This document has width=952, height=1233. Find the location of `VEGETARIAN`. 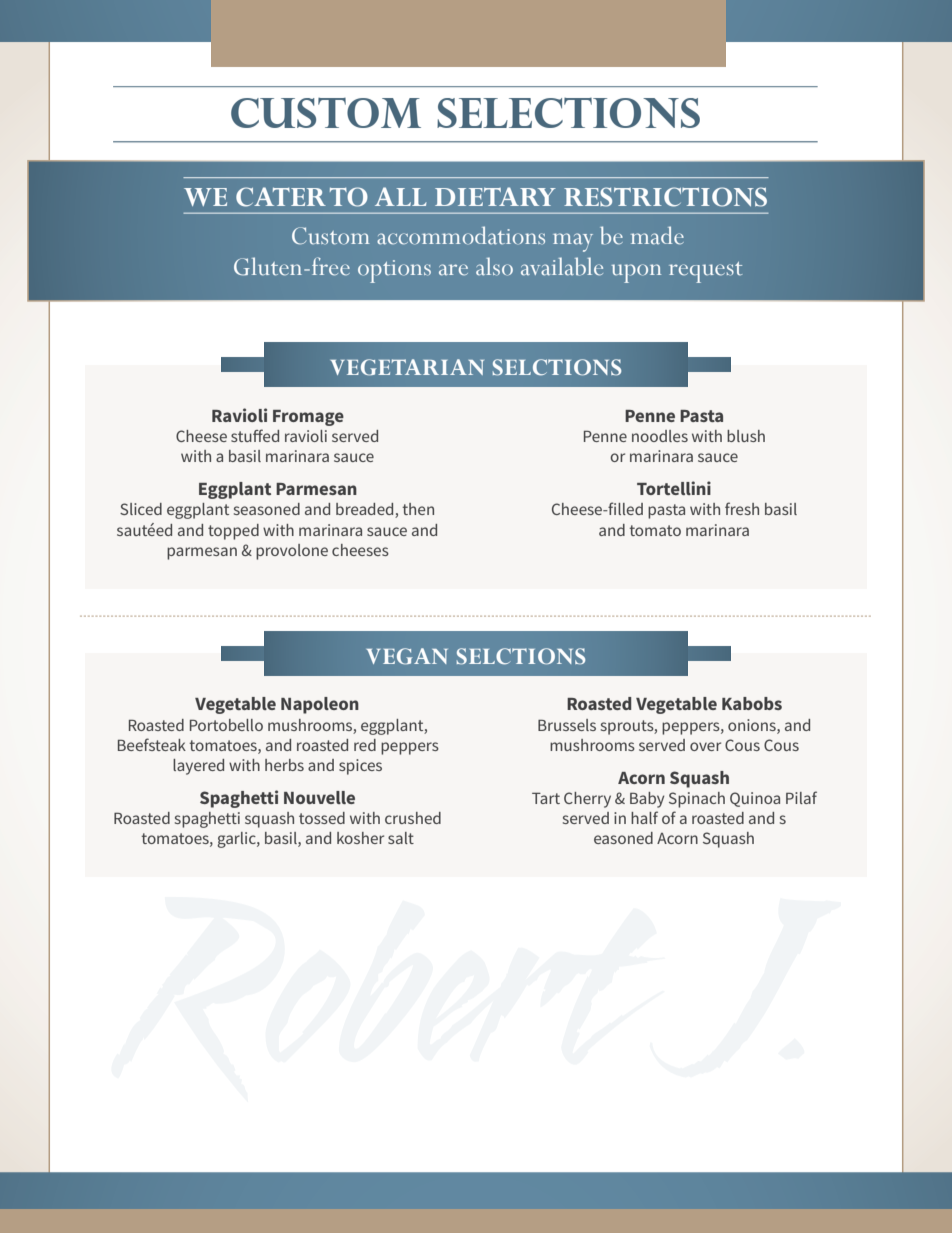

VEGETARIAN is located at coordinates (407, 367).
